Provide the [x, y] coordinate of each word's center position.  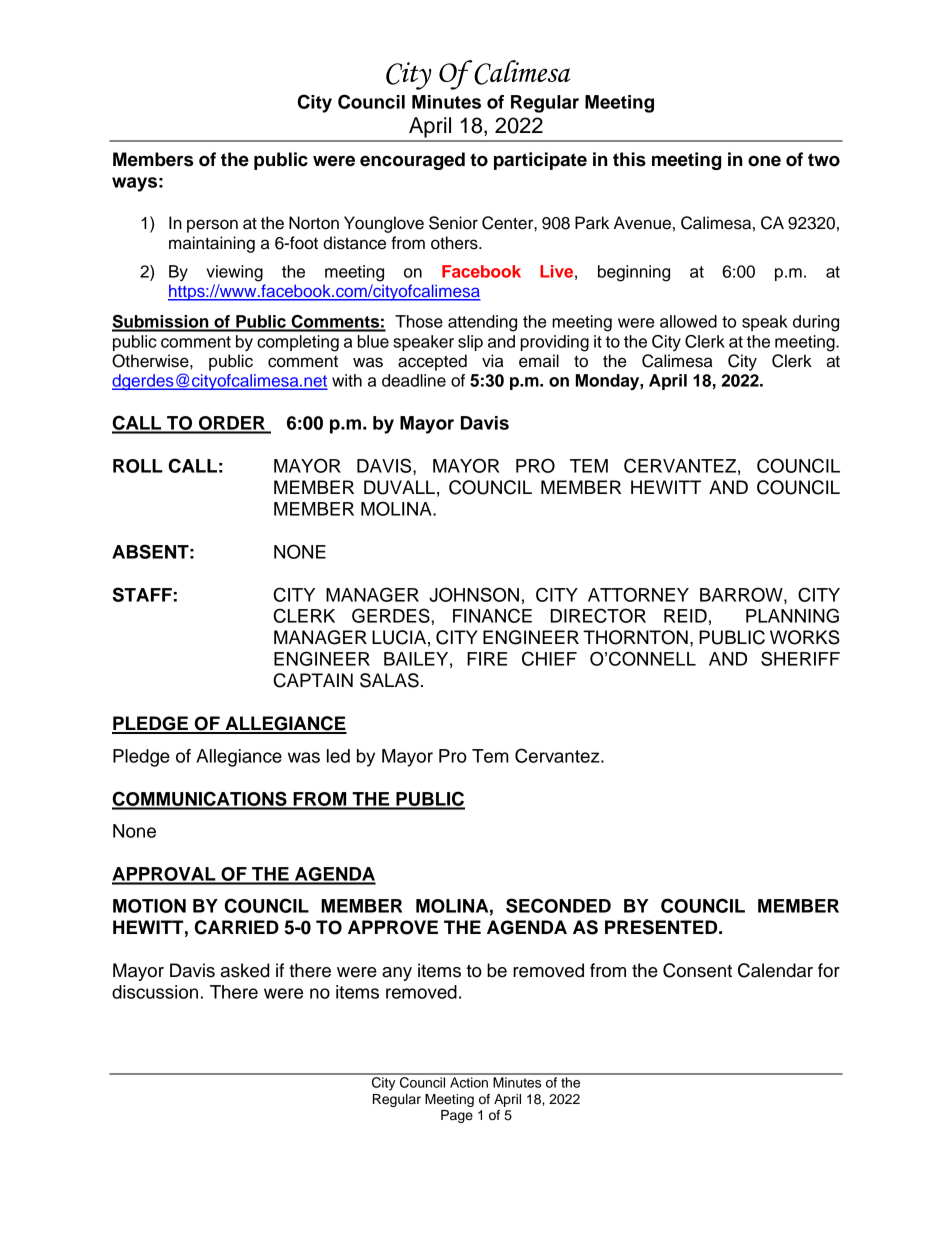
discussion [155, 992]
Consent [697, 970]
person [212, 226]
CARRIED [236, 927]
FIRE [487, 659]
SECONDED [558, 905]
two [824, 160]
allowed [688, 321]
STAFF [142, 594]
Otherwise [151, 361]
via [492, 361]
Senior [453, 223]
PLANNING [792, 615]
